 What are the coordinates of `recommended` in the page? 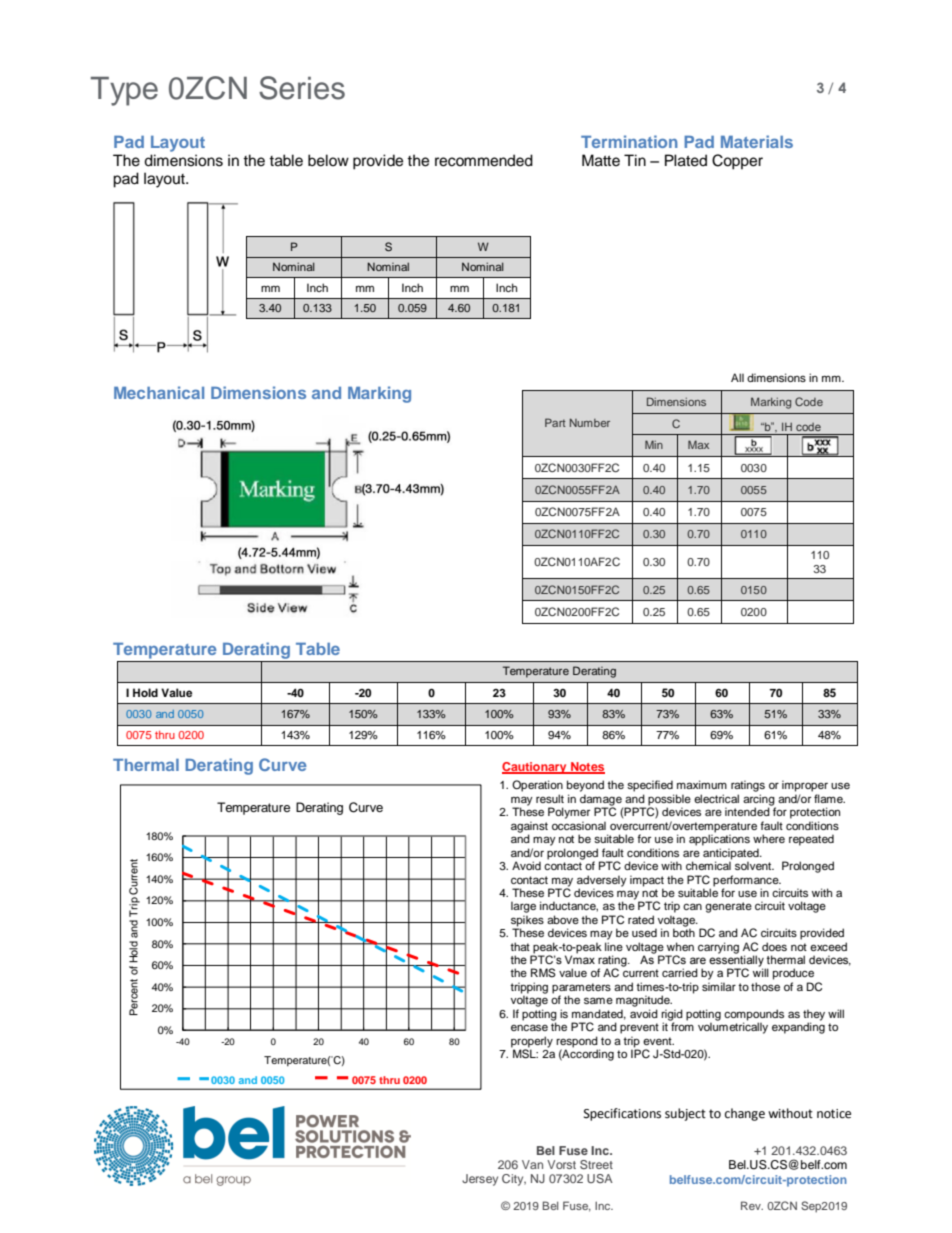 It's located at (484, 160).
